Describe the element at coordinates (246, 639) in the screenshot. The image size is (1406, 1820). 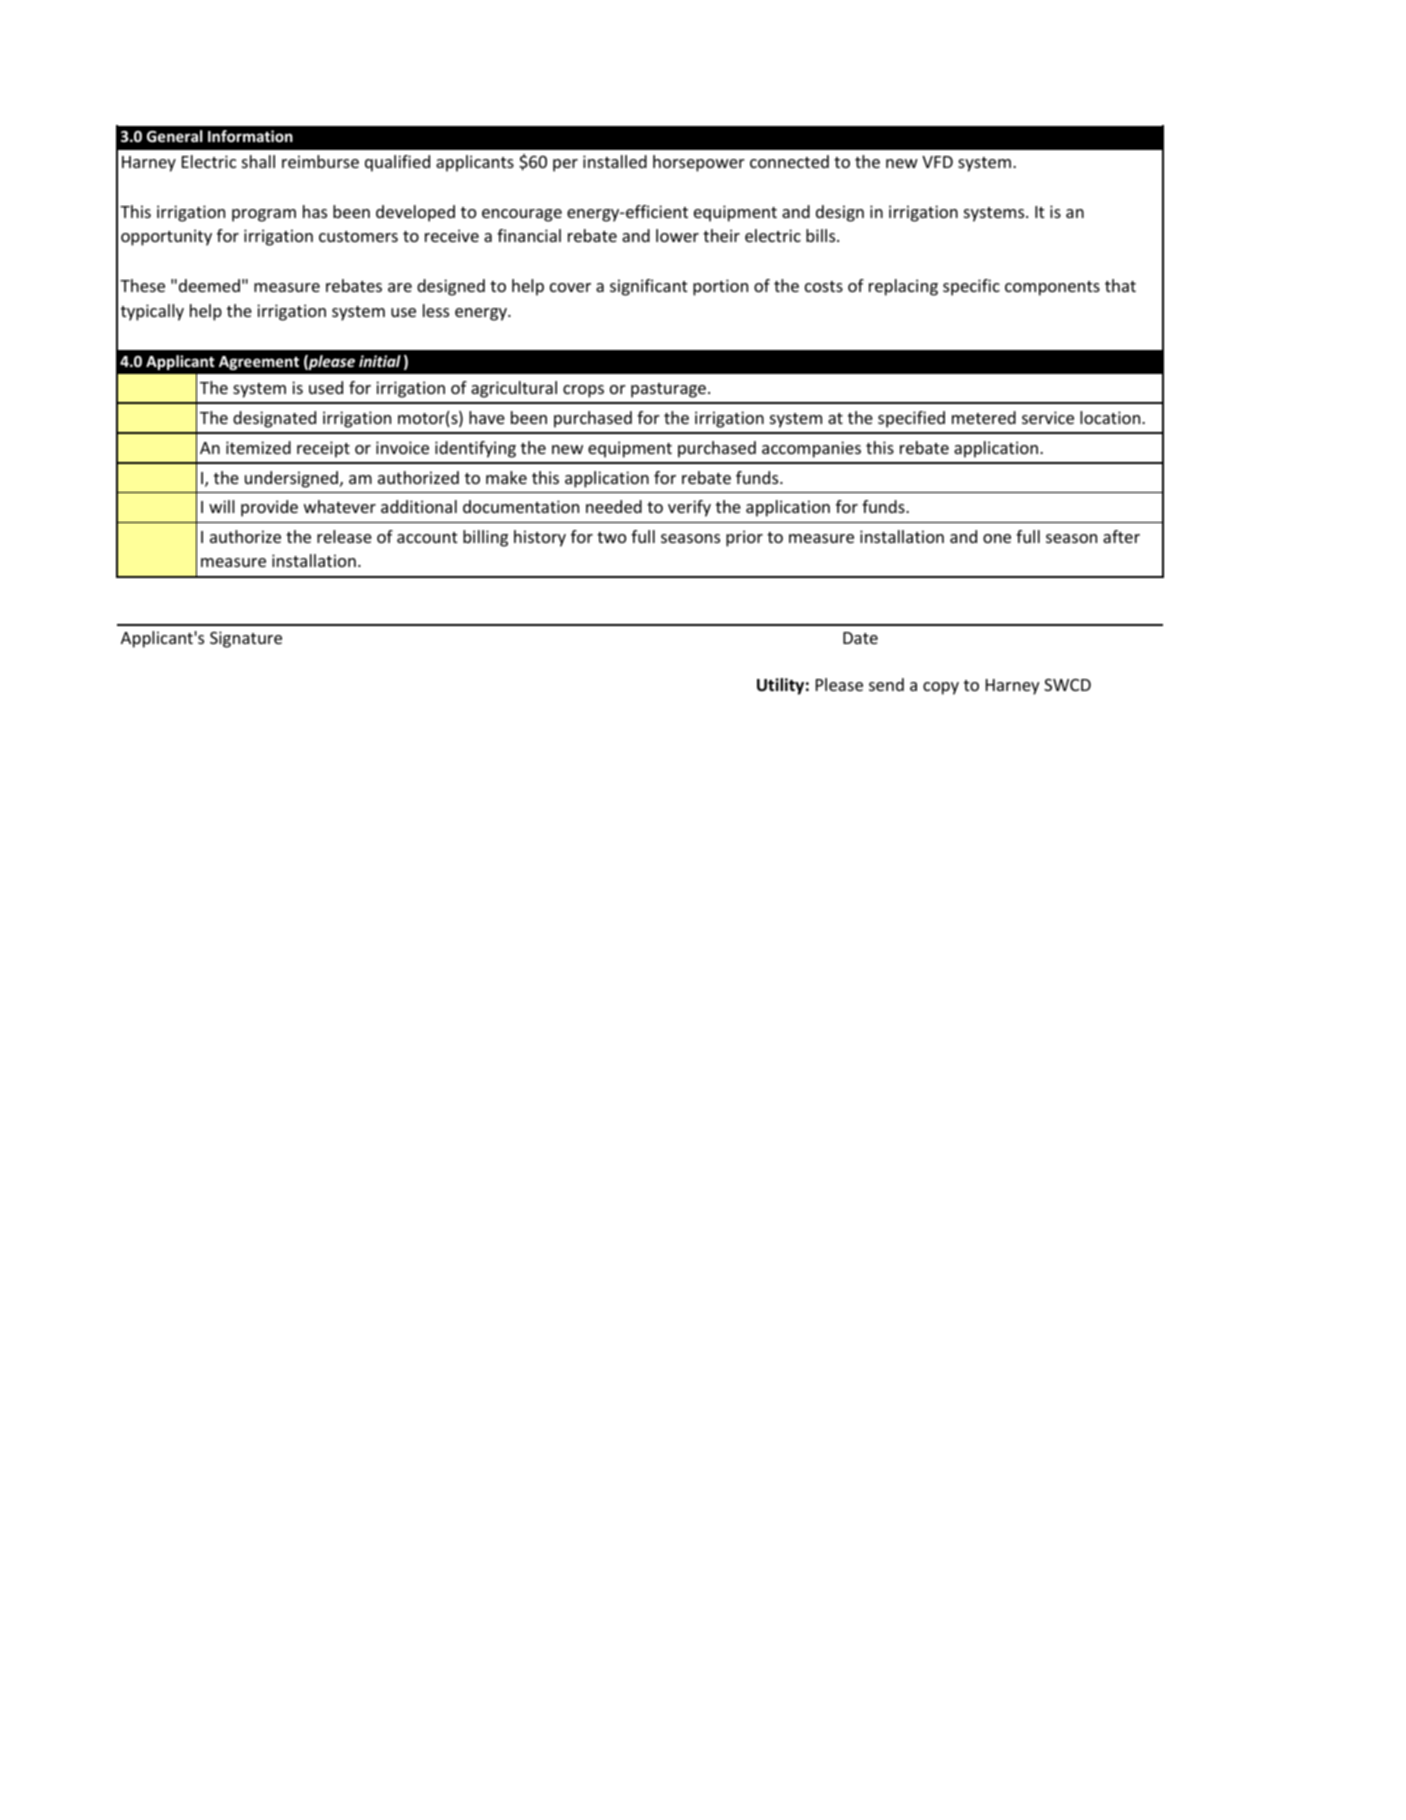
I see `Signature` at that location.
